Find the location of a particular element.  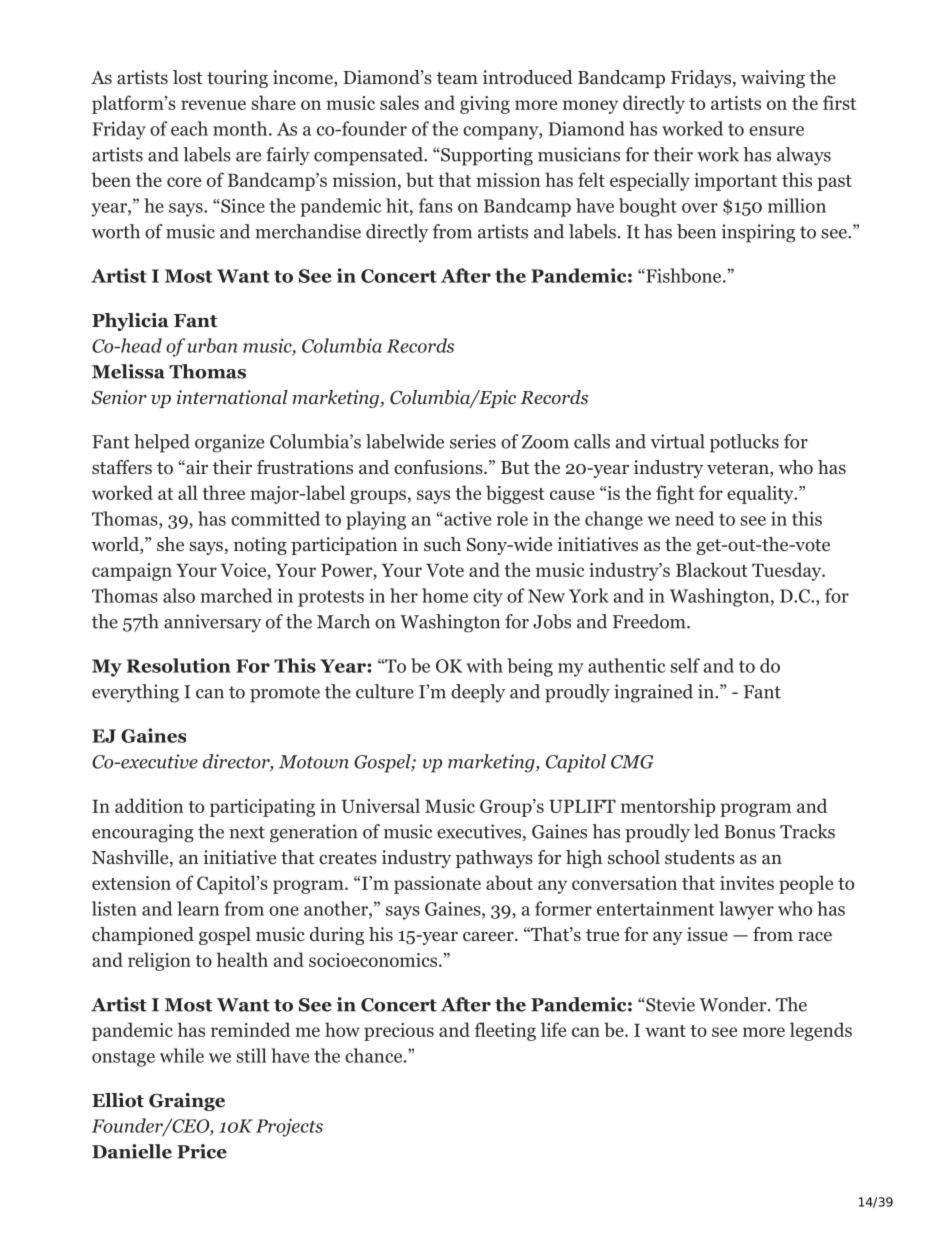

Tuesday is located at coordinates (787, 571).
